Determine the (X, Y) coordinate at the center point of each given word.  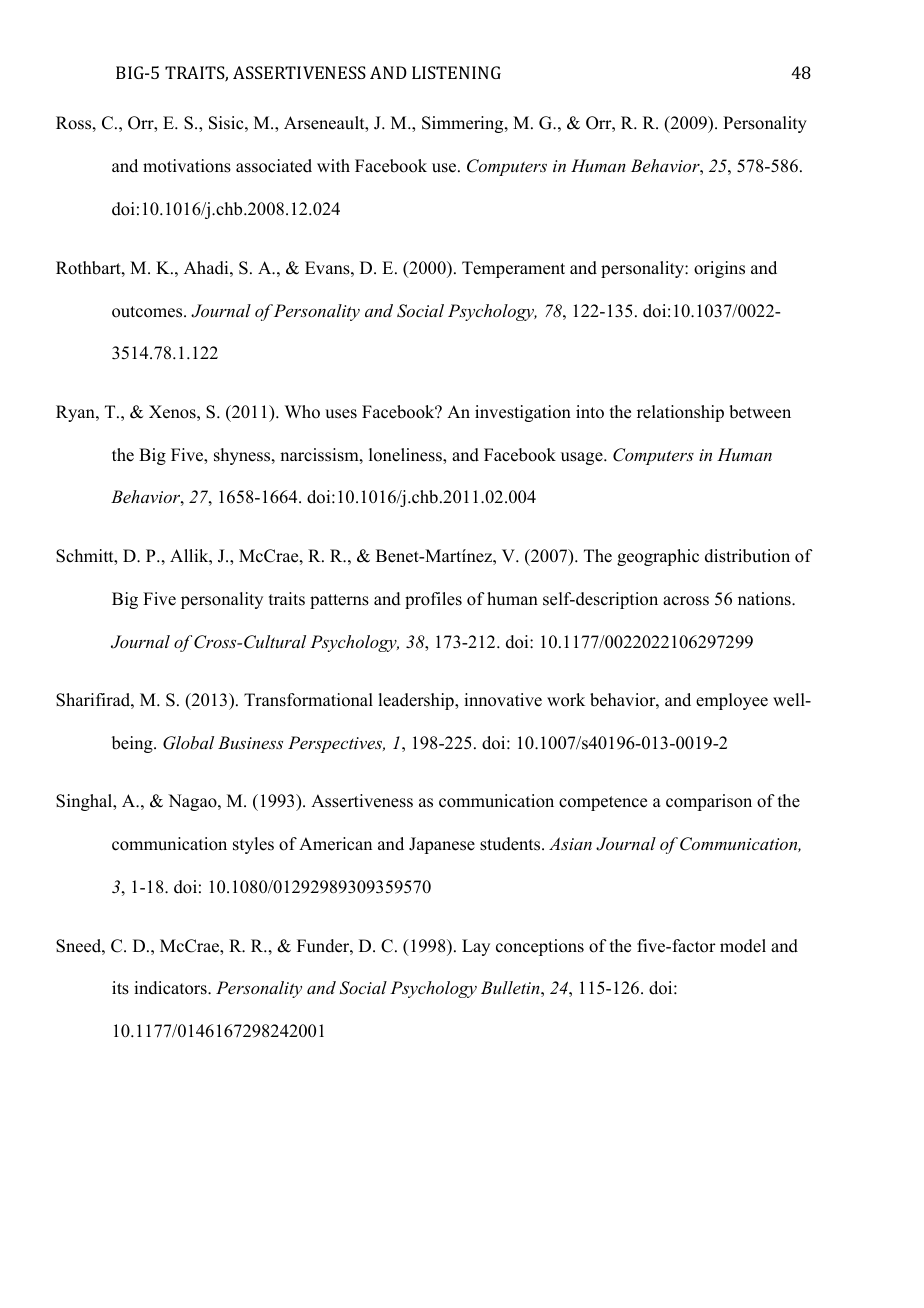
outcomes (148, 312)
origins (719, 269)
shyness (243, 456)
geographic (658, 557)
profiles (433, 600)
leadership (417, 701)
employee (732, 701)
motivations (187, 166)
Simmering (464, 124)
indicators (171, 988)
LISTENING (456, 72)
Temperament (513, 269)
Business (250, 742)
